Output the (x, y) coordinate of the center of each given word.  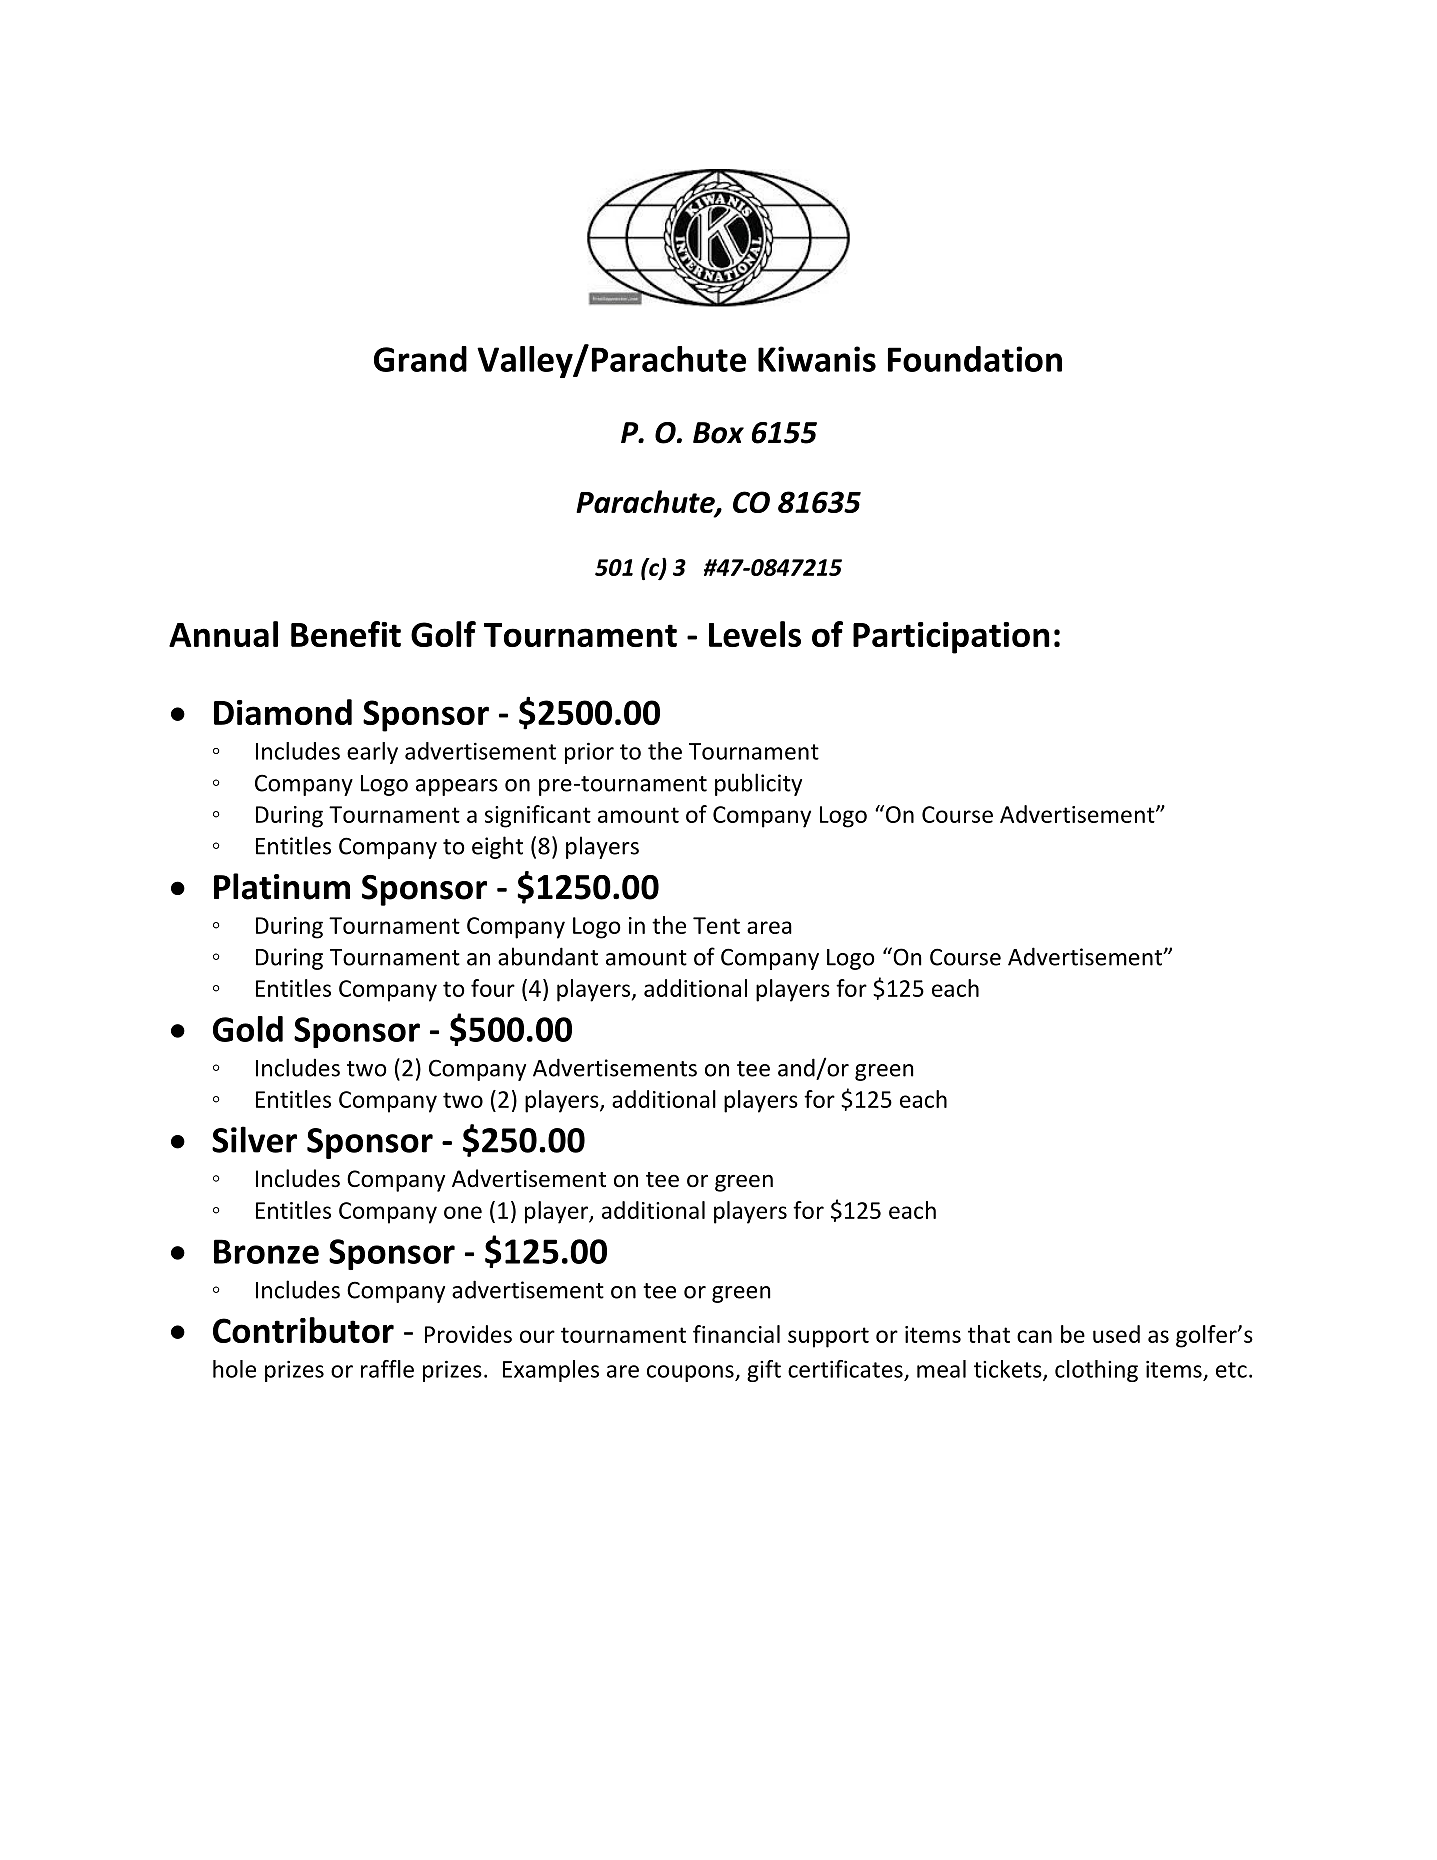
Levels (755, 634)
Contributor (303, 1330)
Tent (716, 925)
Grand (420, 359)
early (372, 753)
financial (736, 1334)
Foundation (975, 359)
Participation (951, 638)
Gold (248, 1029)
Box (718, 433)
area (769, 927)
